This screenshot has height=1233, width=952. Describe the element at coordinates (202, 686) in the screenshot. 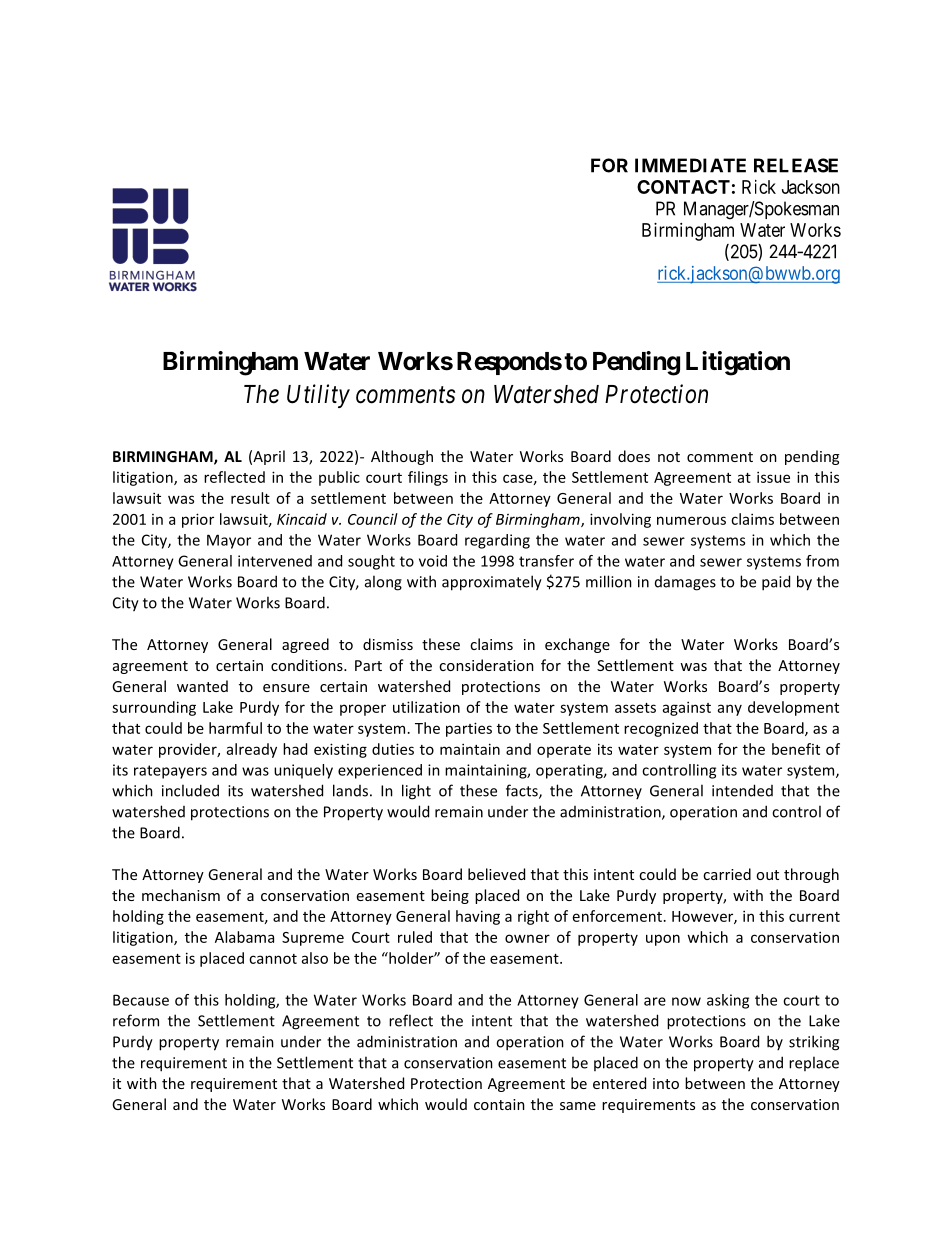

I see `wanted` at that location.
